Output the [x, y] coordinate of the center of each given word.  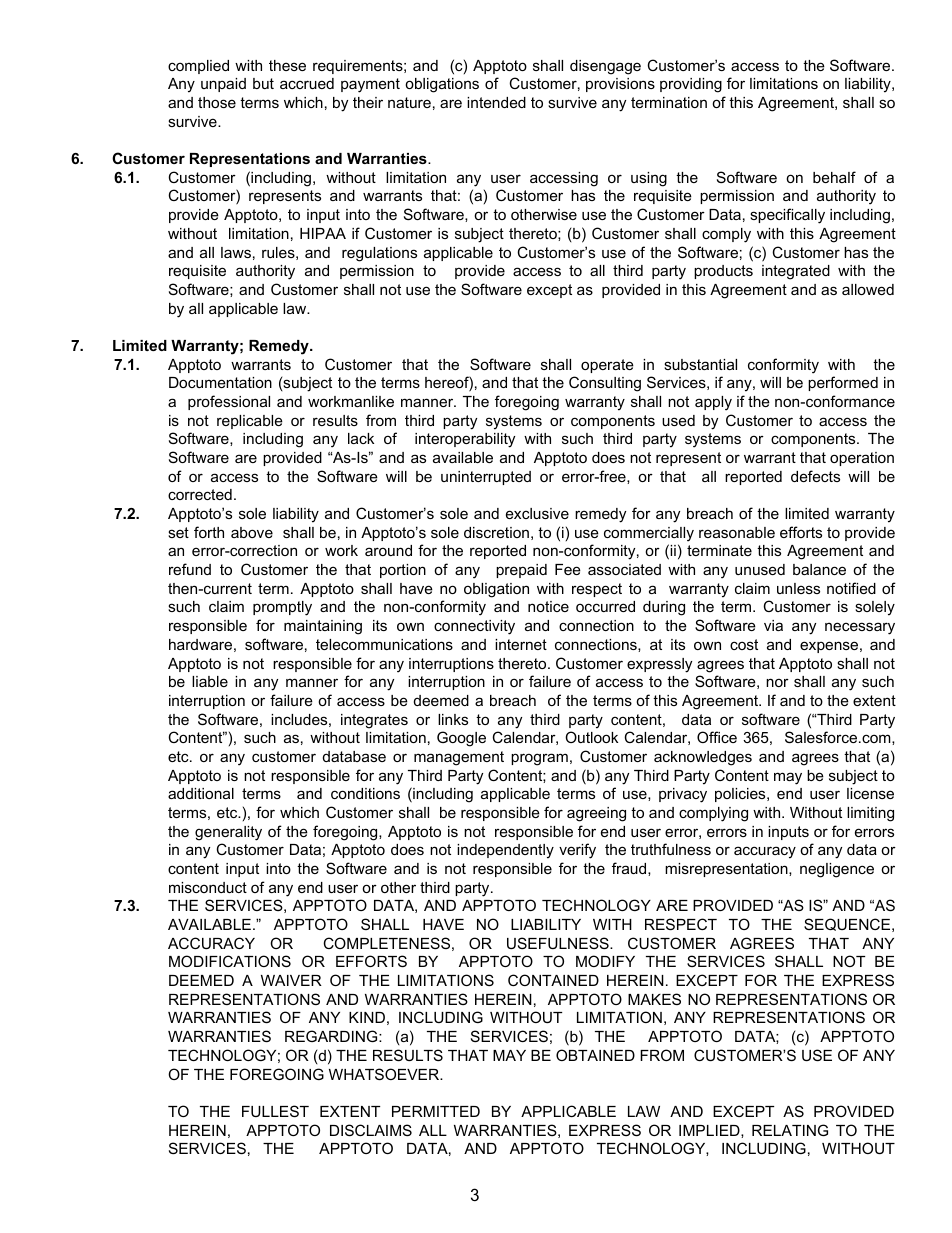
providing [691, 85]
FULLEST [275, 1111]
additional [201, 793]
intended [496, 102]
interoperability [465, 440]
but [263, 83]
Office [717, 737]
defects [815, 476]
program [539, 759]
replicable [250, 422]
